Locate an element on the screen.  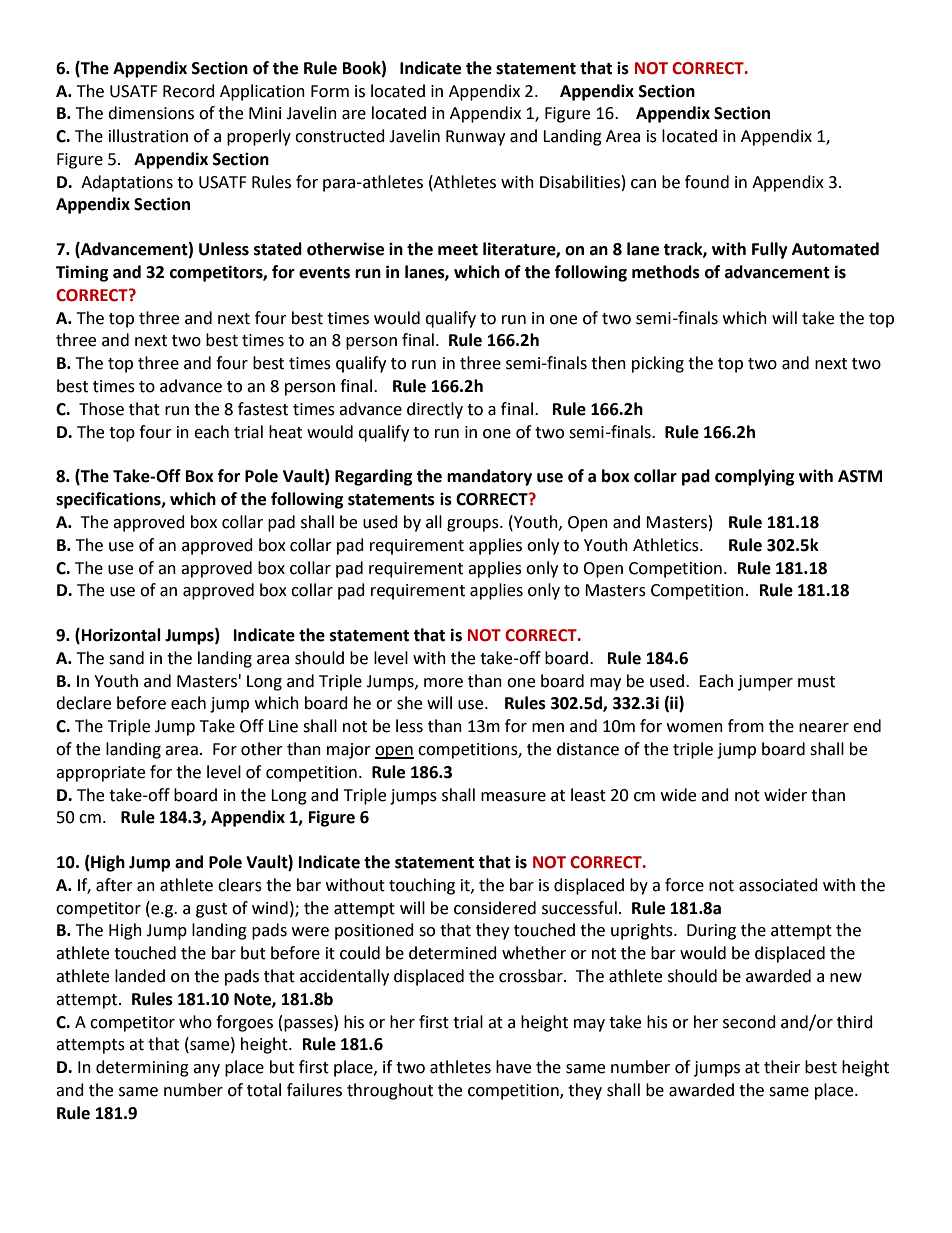
measure is located at coordinates (513, 797).
